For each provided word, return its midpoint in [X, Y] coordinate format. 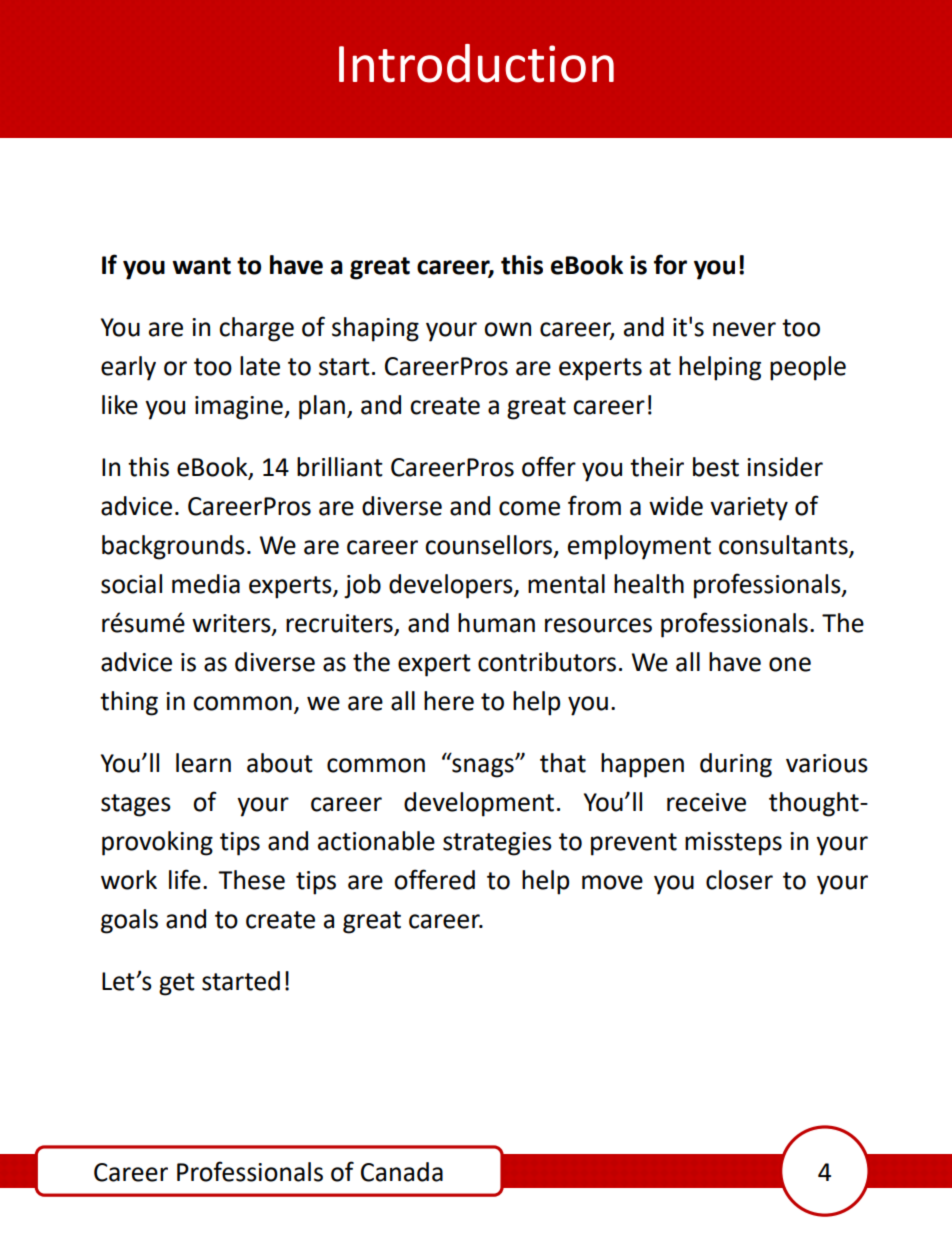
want [201, 266]
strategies [497, 844]
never [744, 329]
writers [232, 624]
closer [739, 880]
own [507, 329]
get [177, 984]
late [260, 366]
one [790, 664]
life [185, 879]
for [670, 264]
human [496, 623]
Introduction [476, 63]
